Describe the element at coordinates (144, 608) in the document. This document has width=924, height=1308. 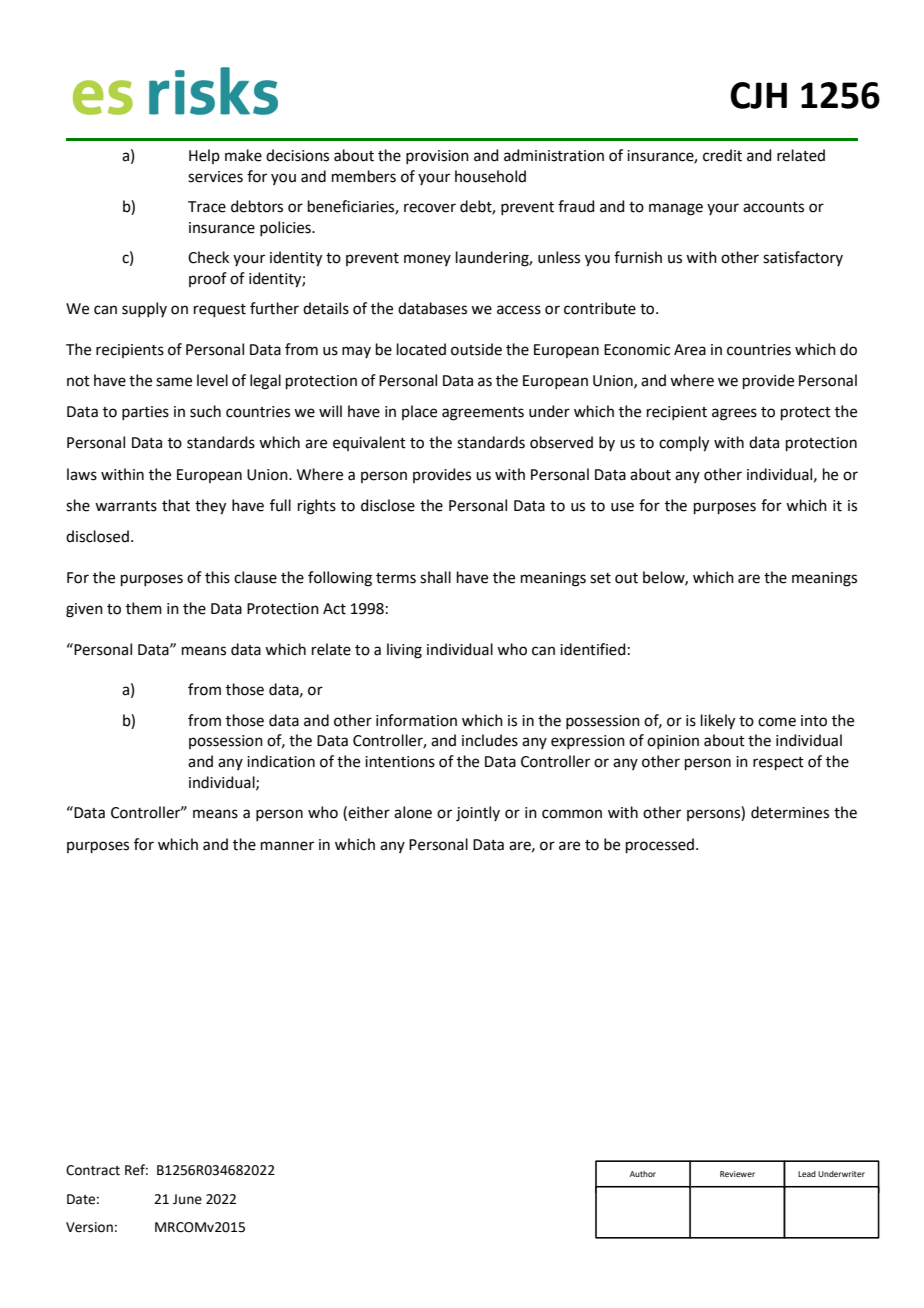
I see `them` at that location.
